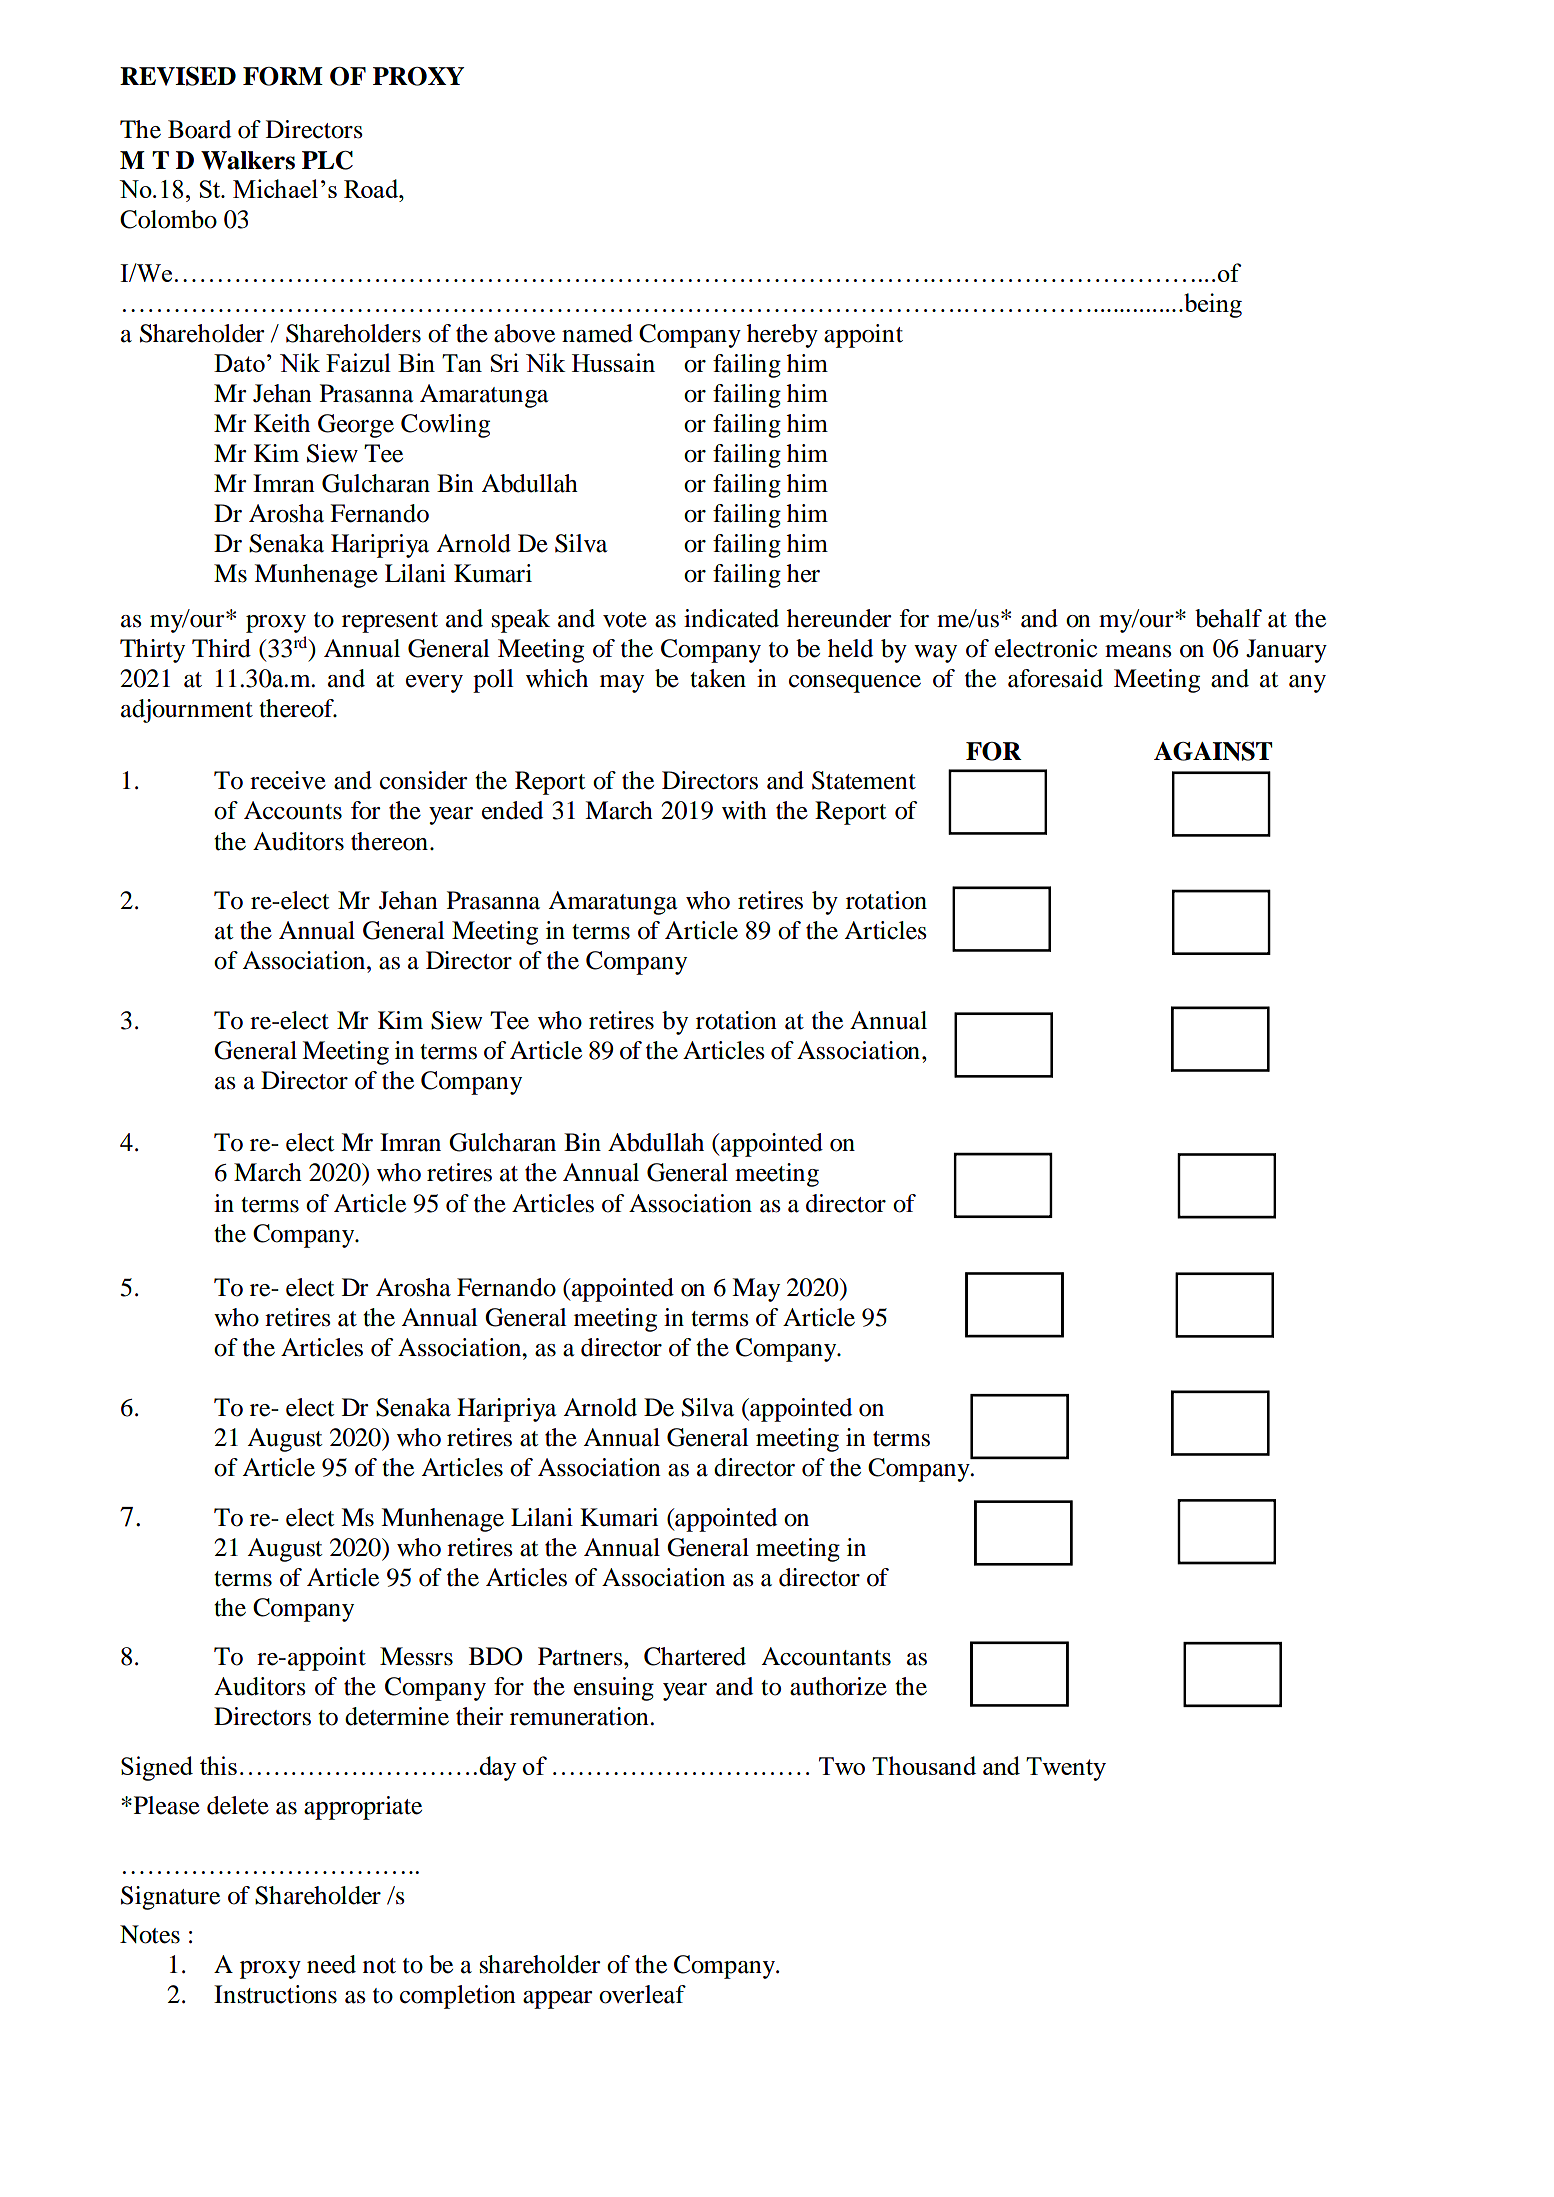 This screenshot has width=1554, height=2197. What do you see at coordinates (731, 618) in the screenshot?
I see `indicated` at bounding box center [731, 618].
